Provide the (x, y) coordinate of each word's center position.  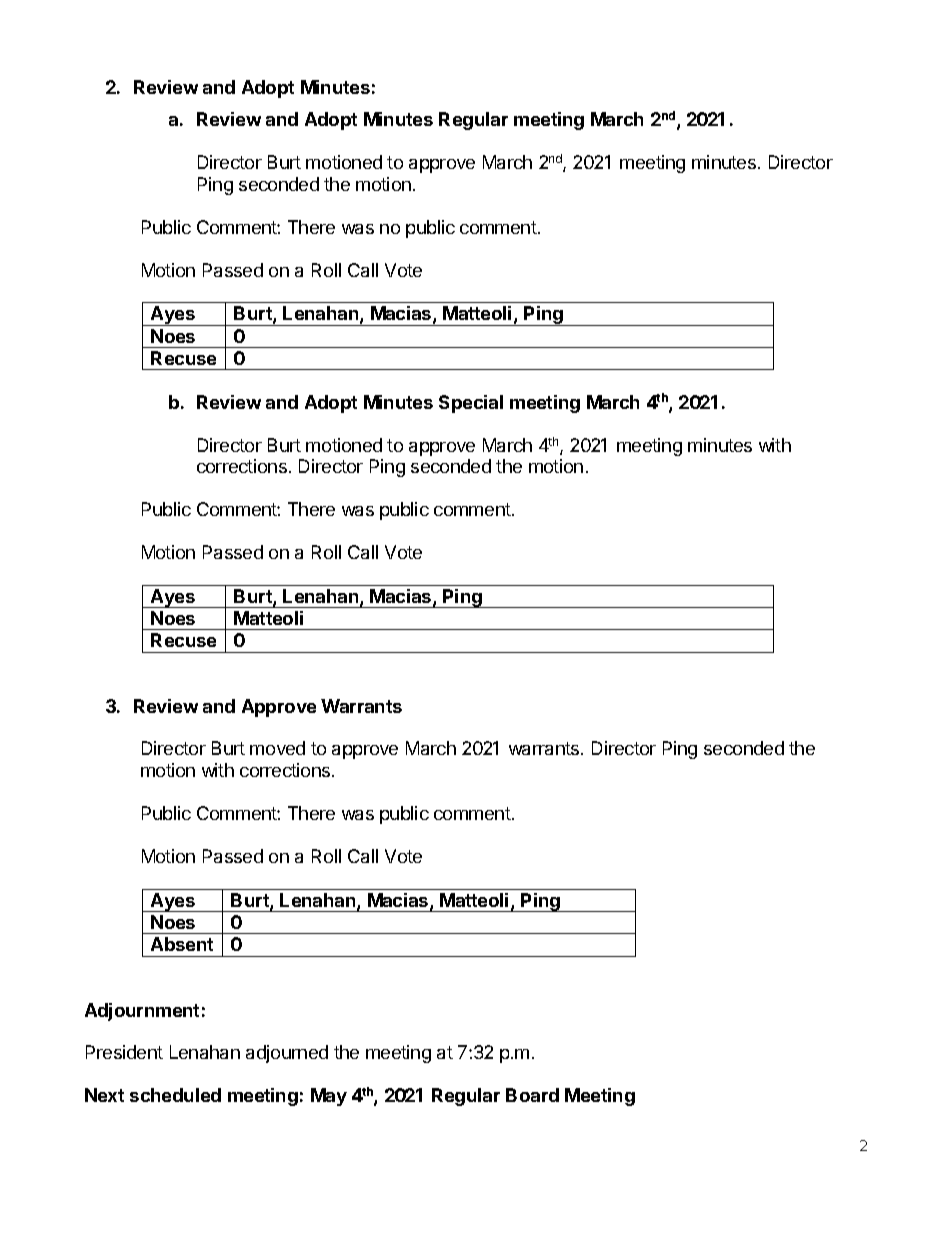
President (124, 1052)
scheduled (175, 1095)
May (329, 1097)
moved (277, 748)
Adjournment (142, 1012)
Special (471, 404)
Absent (182, 944)
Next (104, 1095)
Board (532, 1095)
